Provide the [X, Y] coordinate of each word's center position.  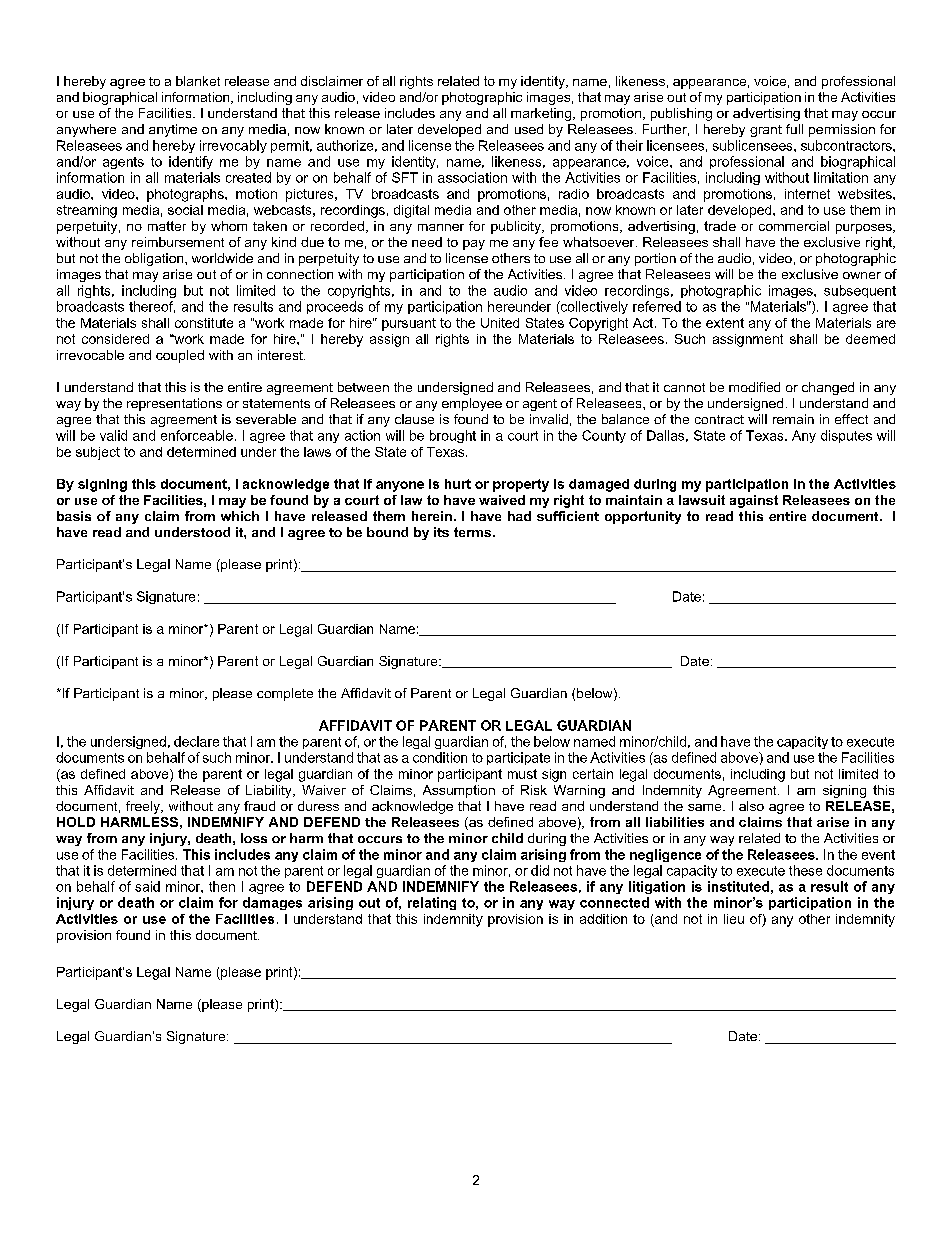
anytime [173, 130]
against [754, 501]
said [147, 886]
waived [502, 500]
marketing [542, 114]
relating [432, 903]
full [794, 129]
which [240, 516]
